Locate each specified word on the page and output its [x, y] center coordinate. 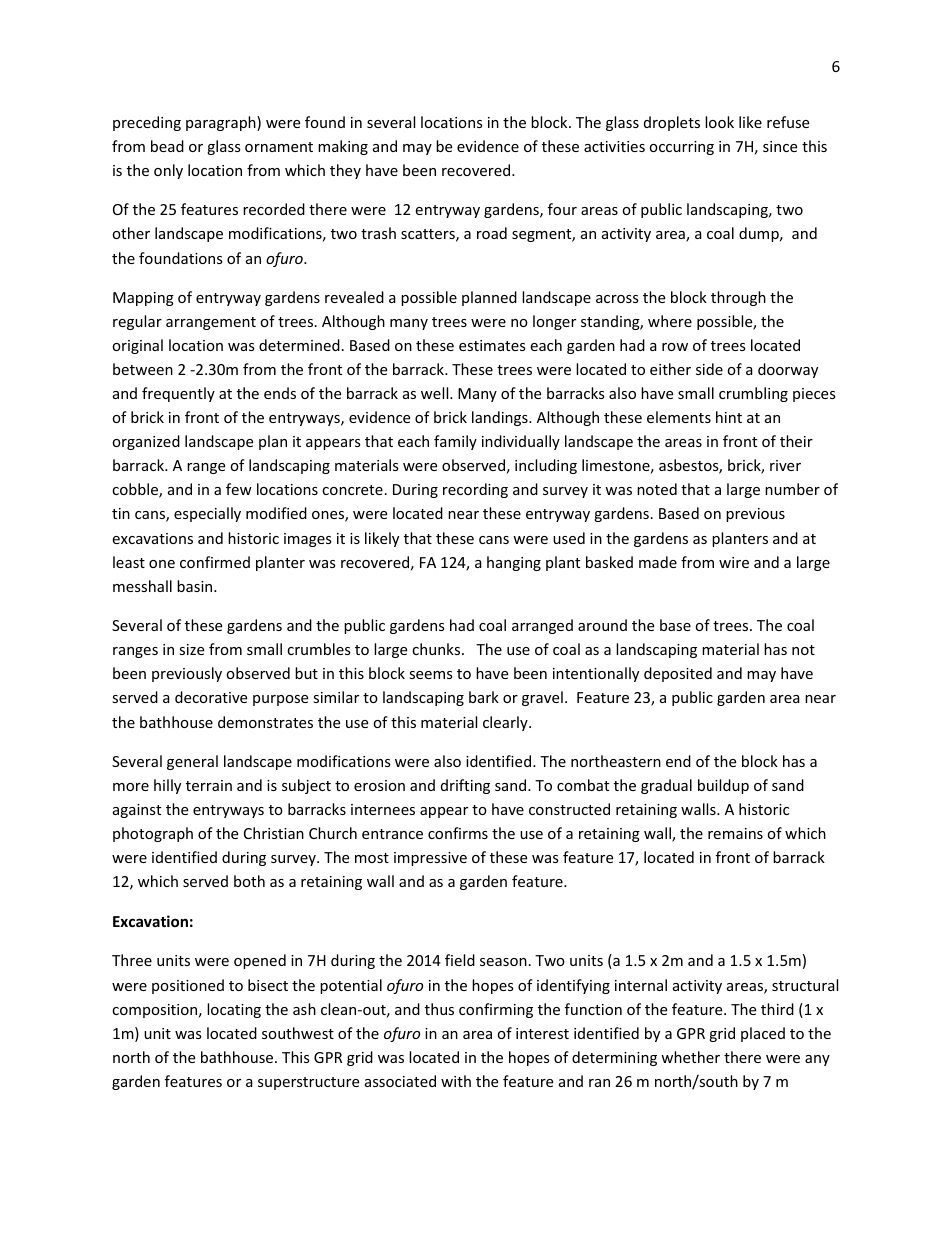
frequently [178, 394]
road [492, 233]
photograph [153, 834]
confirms [458, 833]
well [436, 393]
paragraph [222, 123]
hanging [514, 563]
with [456, 1081]
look [719, 122]
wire [734, 562]
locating [234, 1010]
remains [735, 833]
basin [196, 586]
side [709, 369]
